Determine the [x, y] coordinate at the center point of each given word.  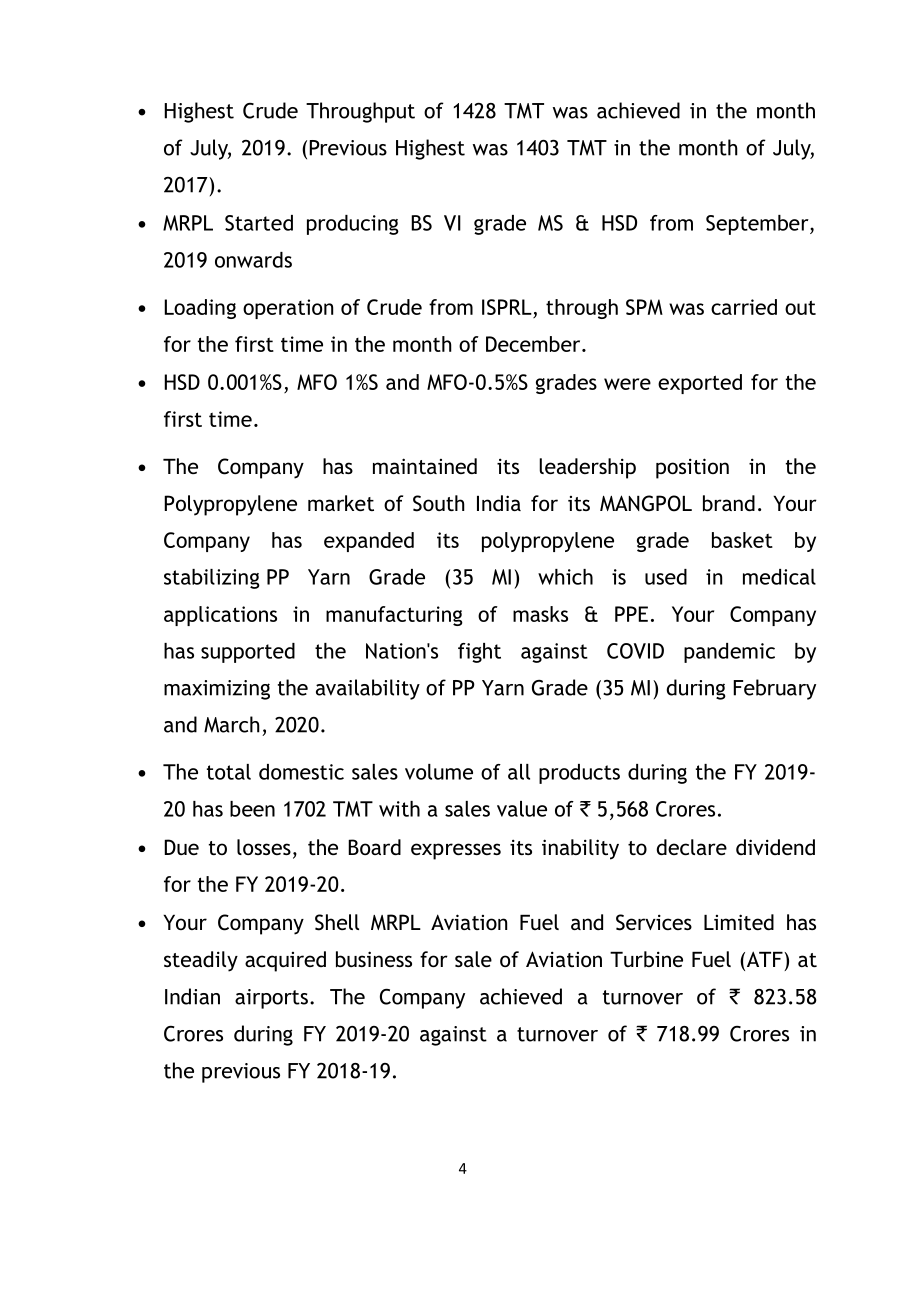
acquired [285, 961]
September [758, 225]
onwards [253, 260]
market [341, 503]
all [519, 772]
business [374, 959]
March [232, 724]
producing [353, 225]
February [774, 689]
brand [729, 503]
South [439, 503]
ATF [764, 959]
